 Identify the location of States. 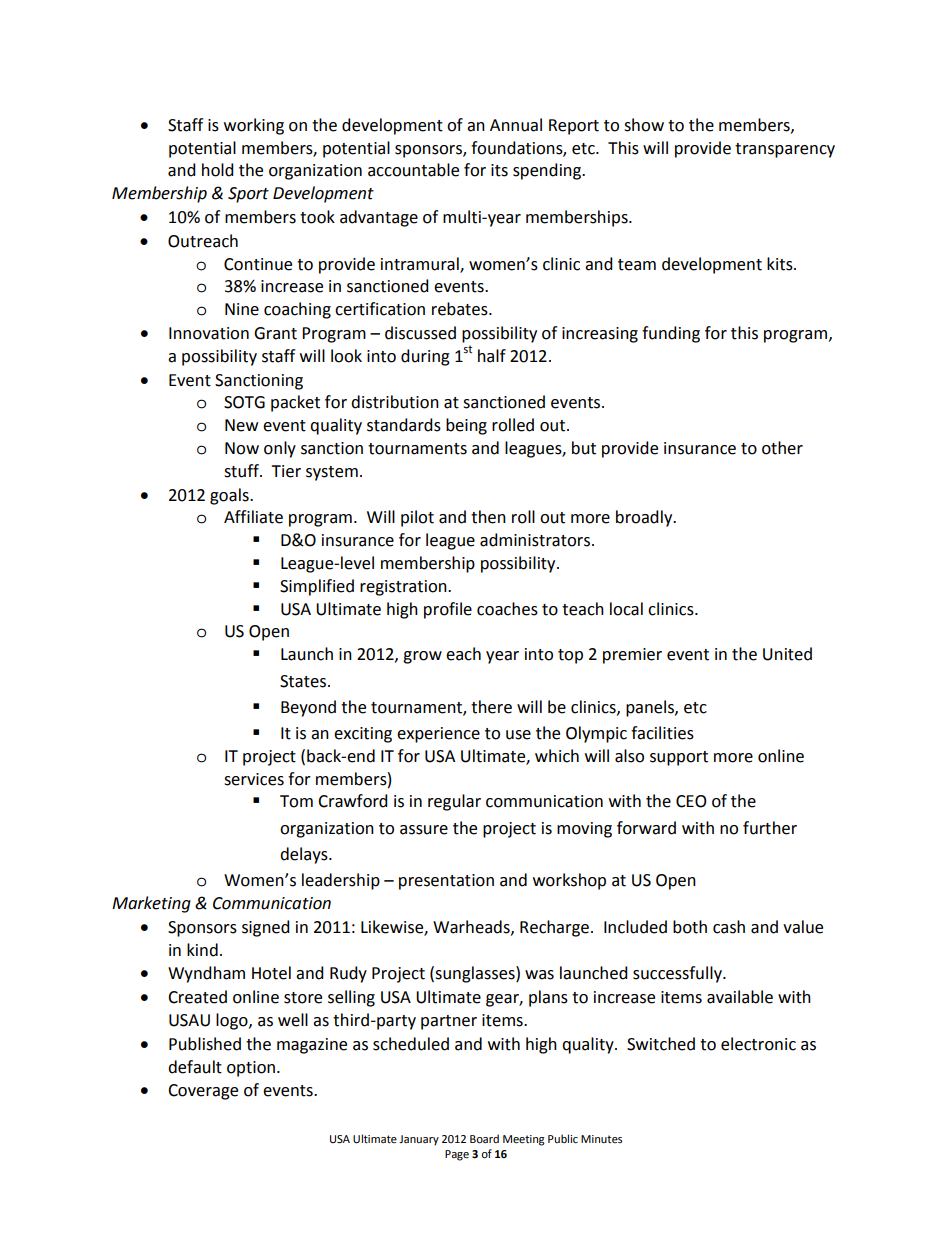
(304, 681).
